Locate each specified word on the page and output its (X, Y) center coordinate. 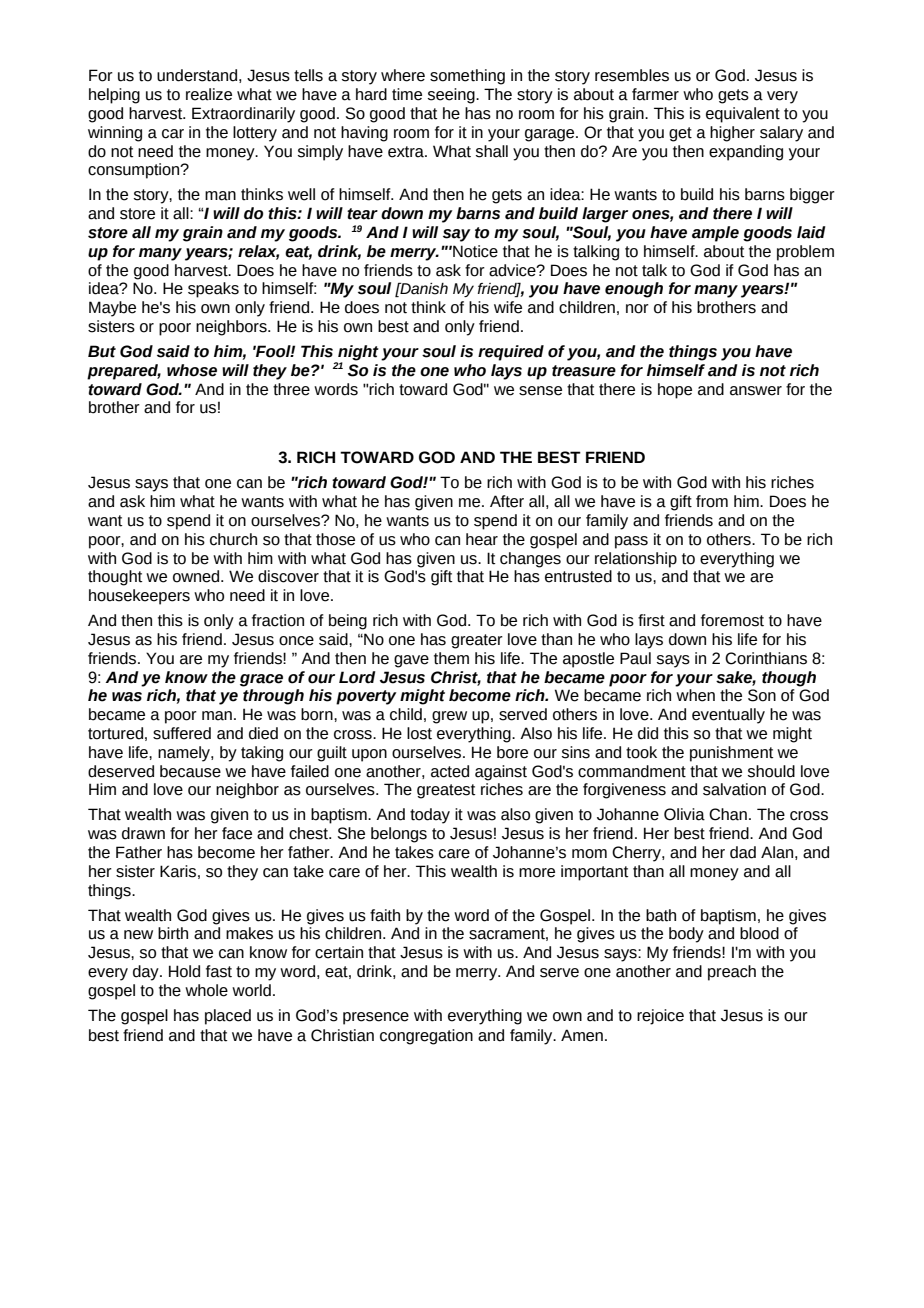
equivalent (743, 115)
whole (206, 990)
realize (209, 94)
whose (192, 370)
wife (508, 307)
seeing (452, 96)
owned (197, 576)
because (190, 771)
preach (732, 973)
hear (482, 539)
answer (756, 391)
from (712, 501)
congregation (426, 1037)
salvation (734, 789)
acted (450, 771)
